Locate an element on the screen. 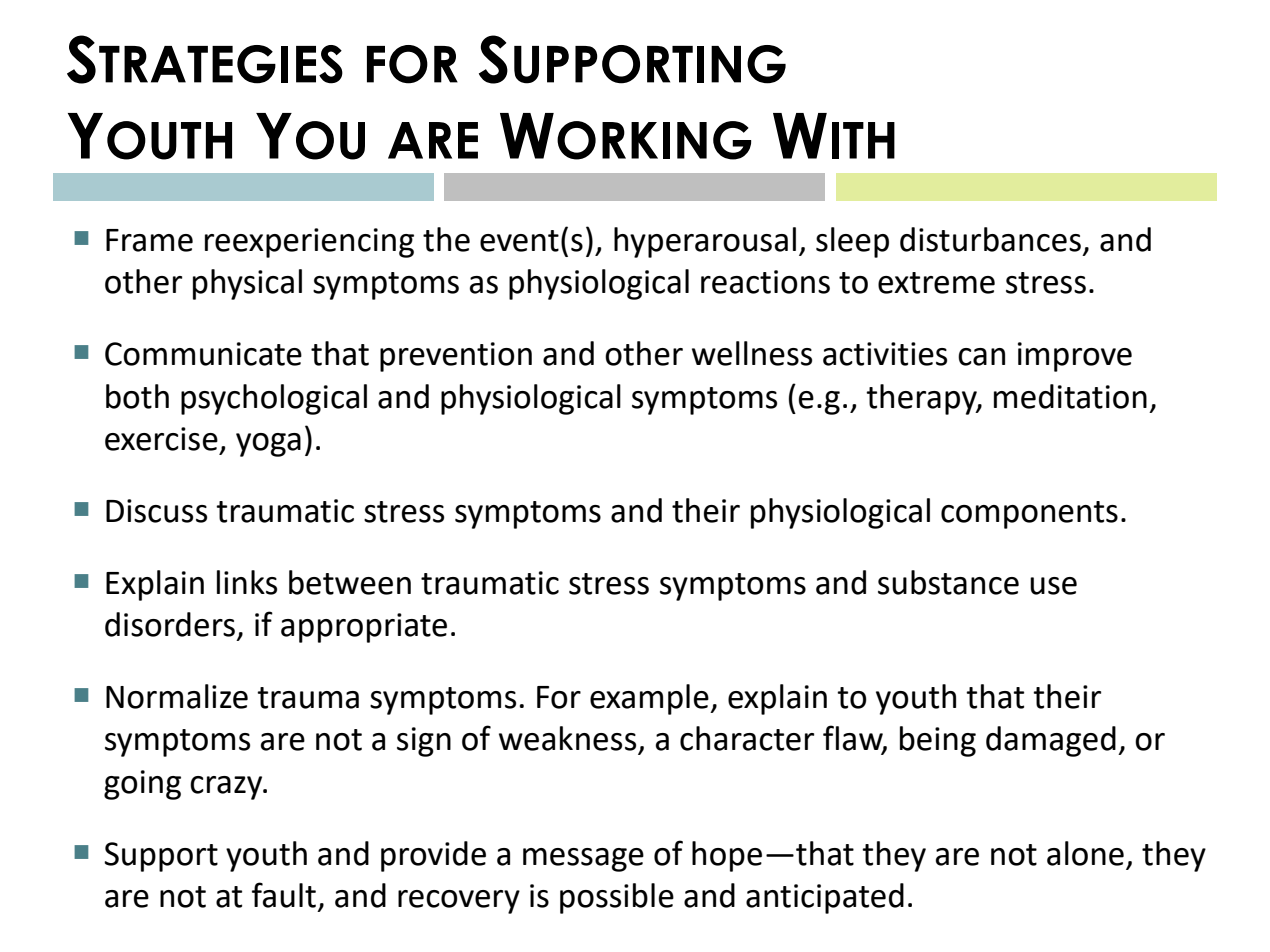 The image size is (1270, 952). physical is located at coordinates (247, 284).
